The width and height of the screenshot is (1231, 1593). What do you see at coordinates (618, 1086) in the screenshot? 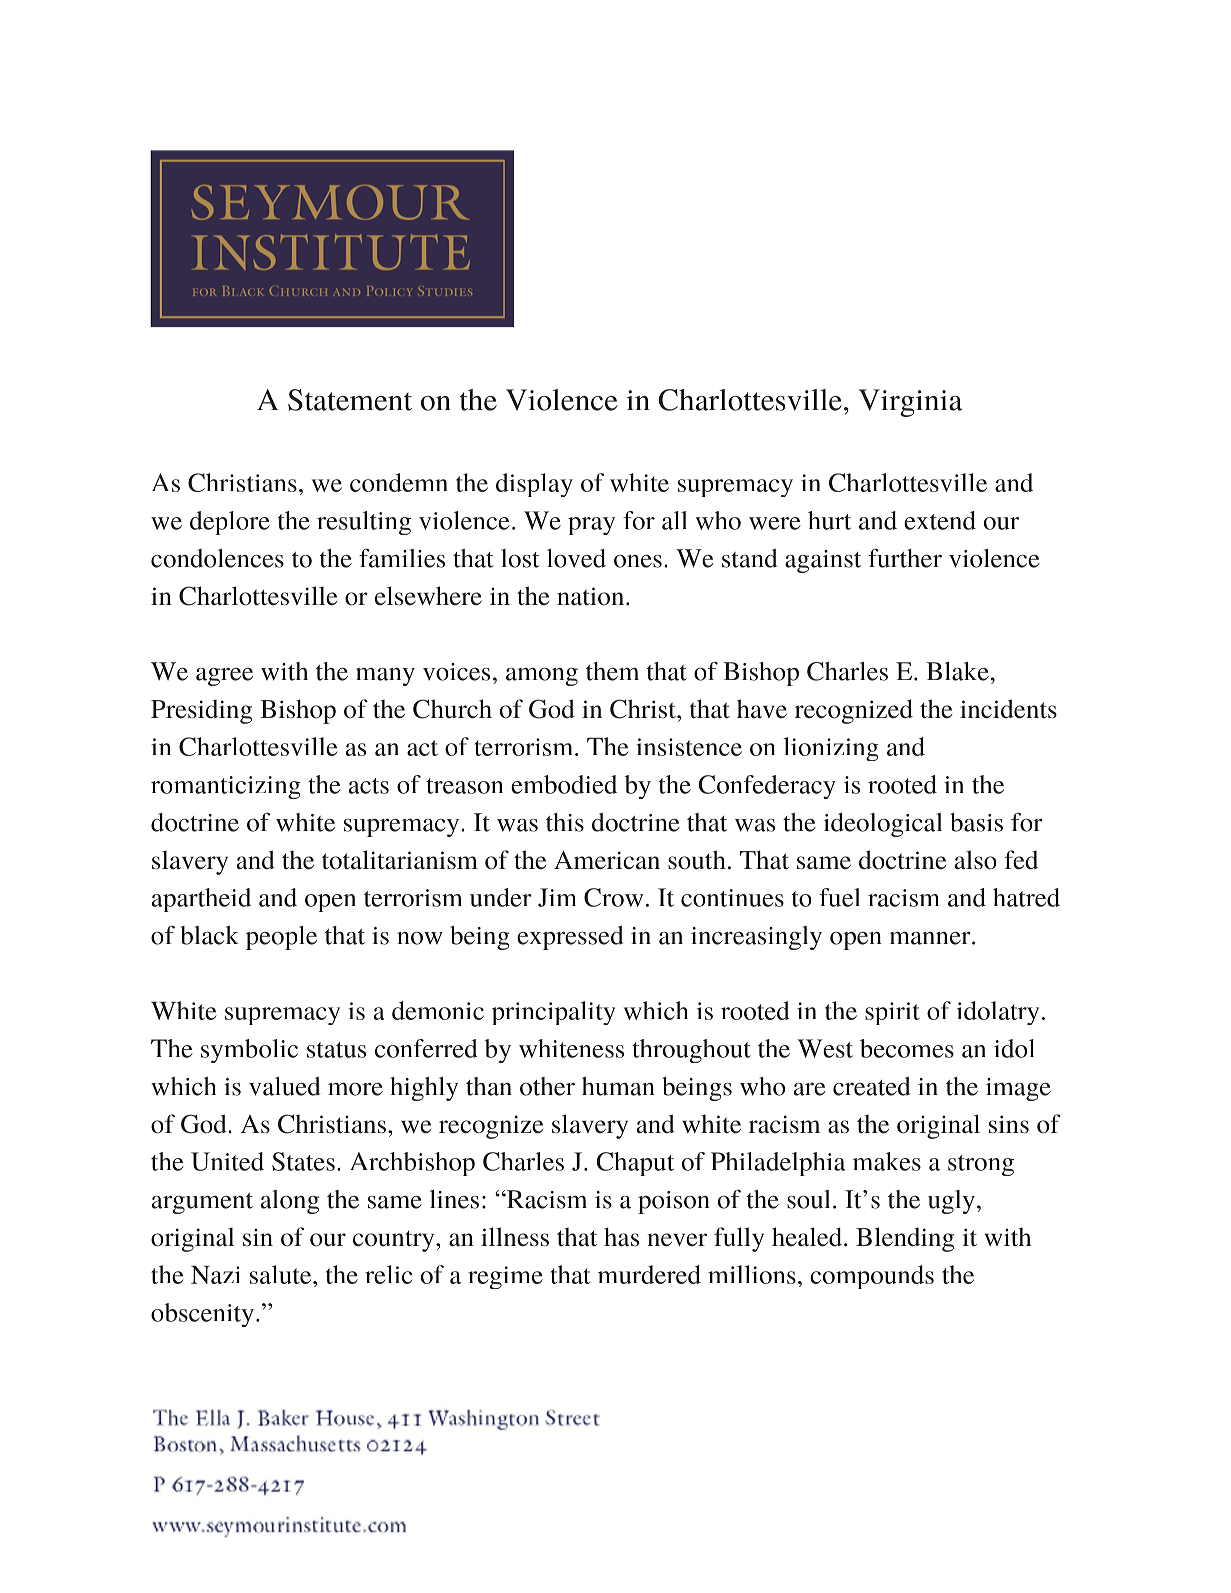
I see `human` at bounding box center [618, 1086].
